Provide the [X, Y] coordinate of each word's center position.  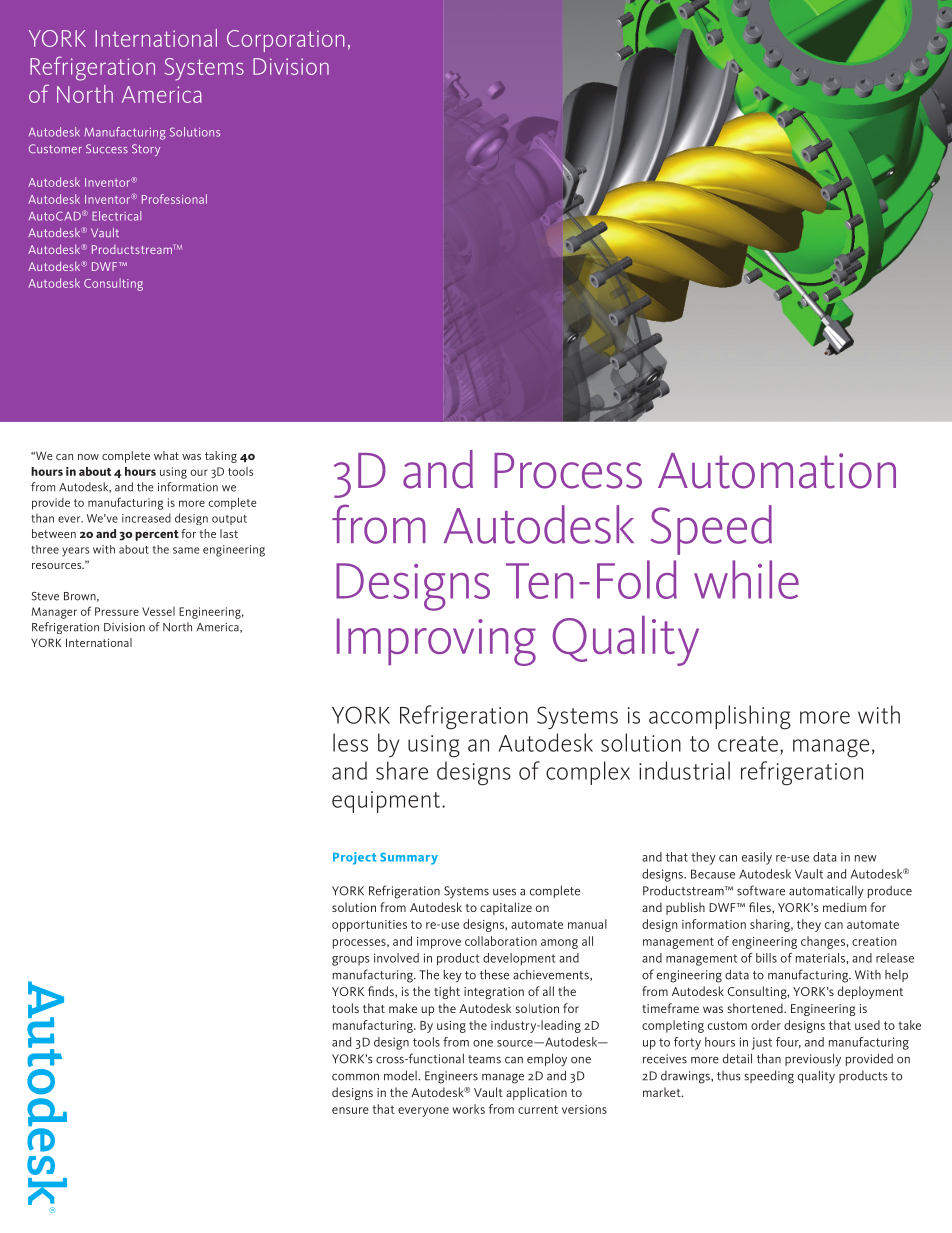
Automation [777, 471]
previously [813, 1060]
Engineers [451, 1077]
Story [146, 150]
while [746, 579]
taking [221, 457]
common [355, 1077]
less [350, 742]
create [748, 744]
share [402, 770]
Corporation [285, 41]
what [166, 455]
